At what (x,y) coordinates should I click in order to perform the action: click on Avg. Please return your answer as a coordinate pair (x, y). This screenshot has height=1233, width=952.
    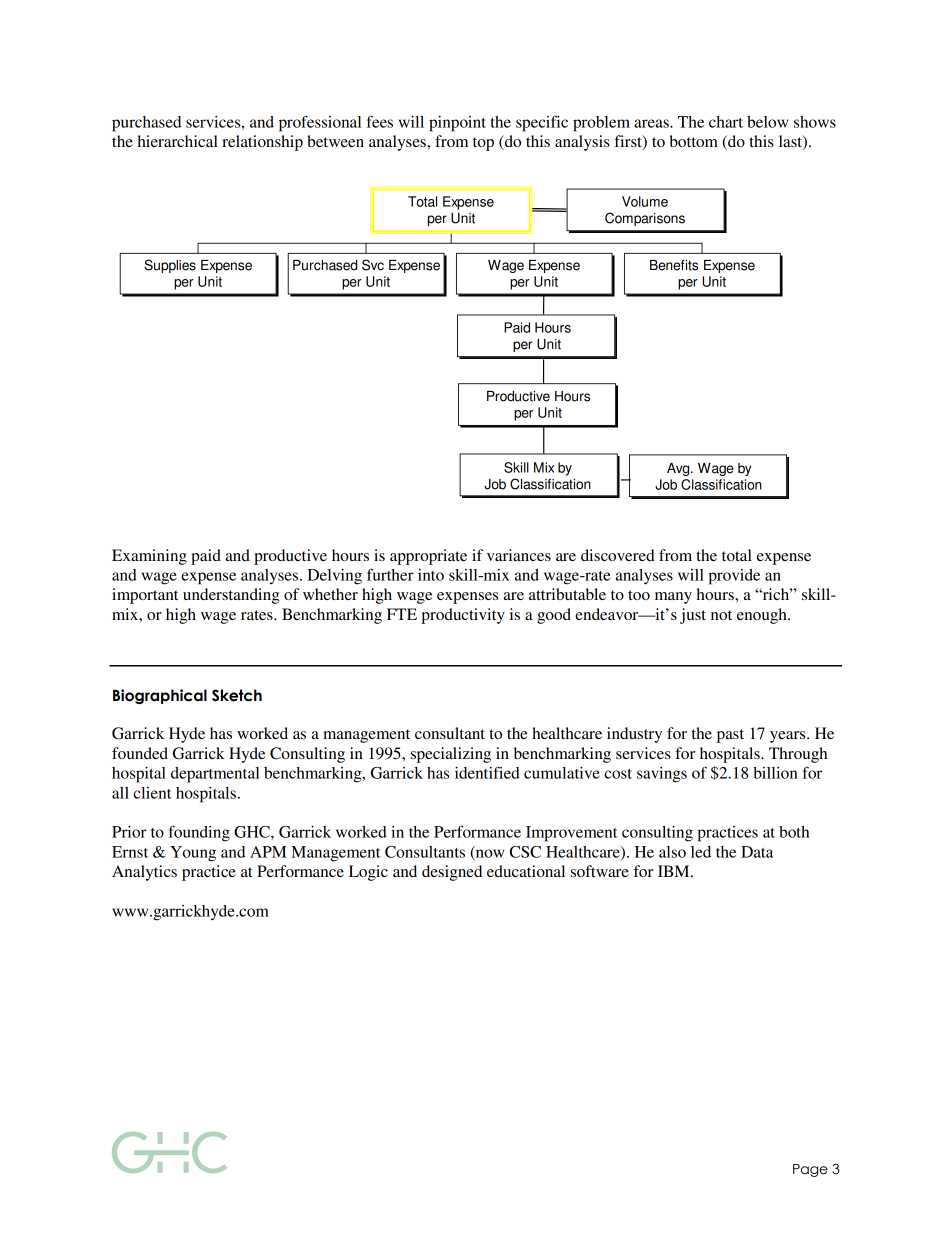
    Looking at the image, I should click on (679, 469).
